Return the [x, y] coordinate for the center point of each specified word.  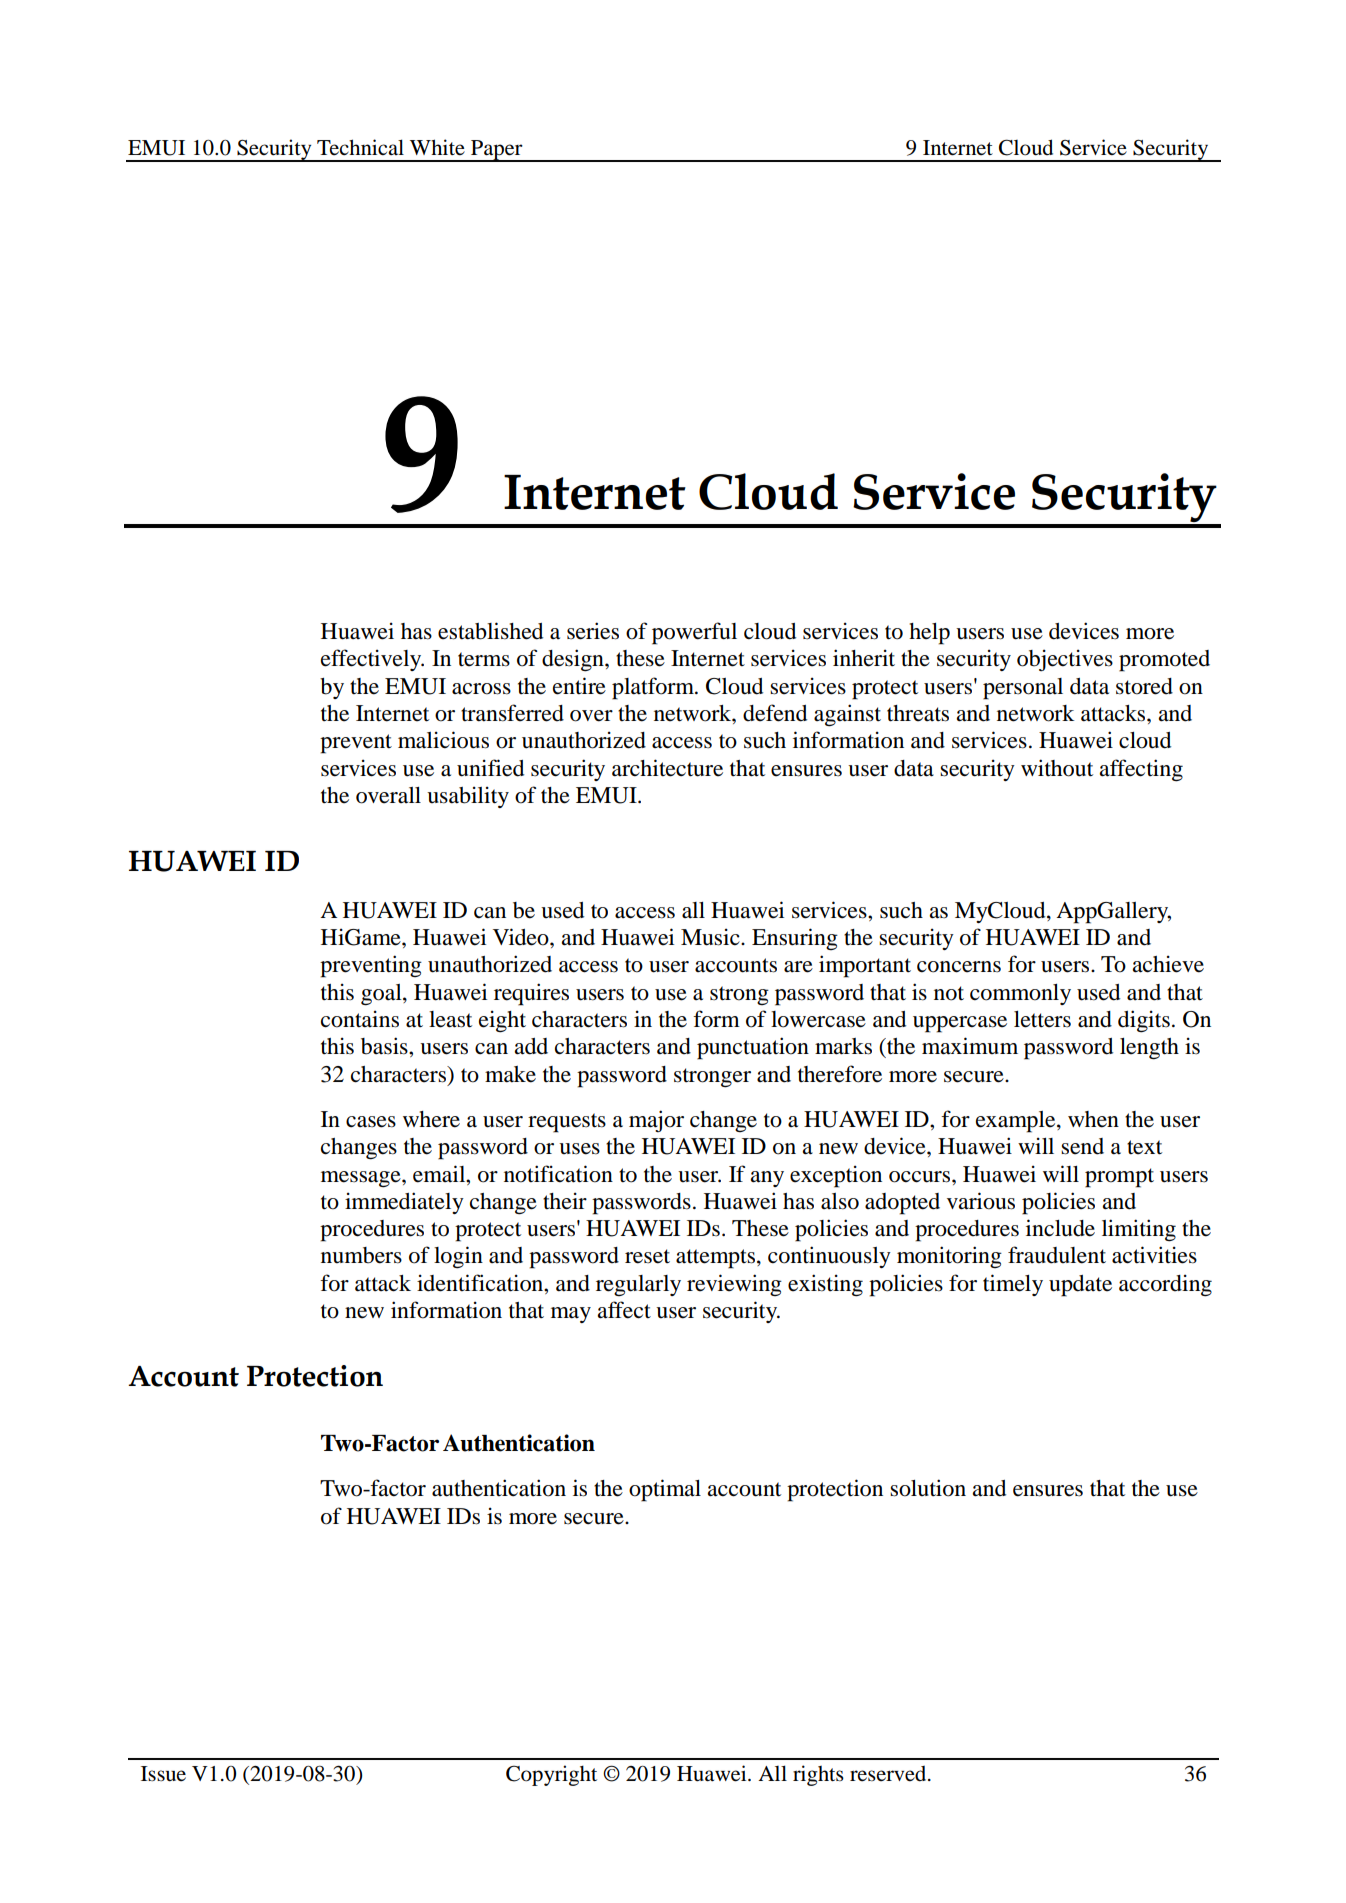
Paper [497, 151]
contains [360, 1019]
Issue [163, 1774]
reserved [889, 1773]
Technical [360, 147]
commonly [1020, 994]
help [929, 634]
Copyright [551, 1775]
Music [711, 937]
